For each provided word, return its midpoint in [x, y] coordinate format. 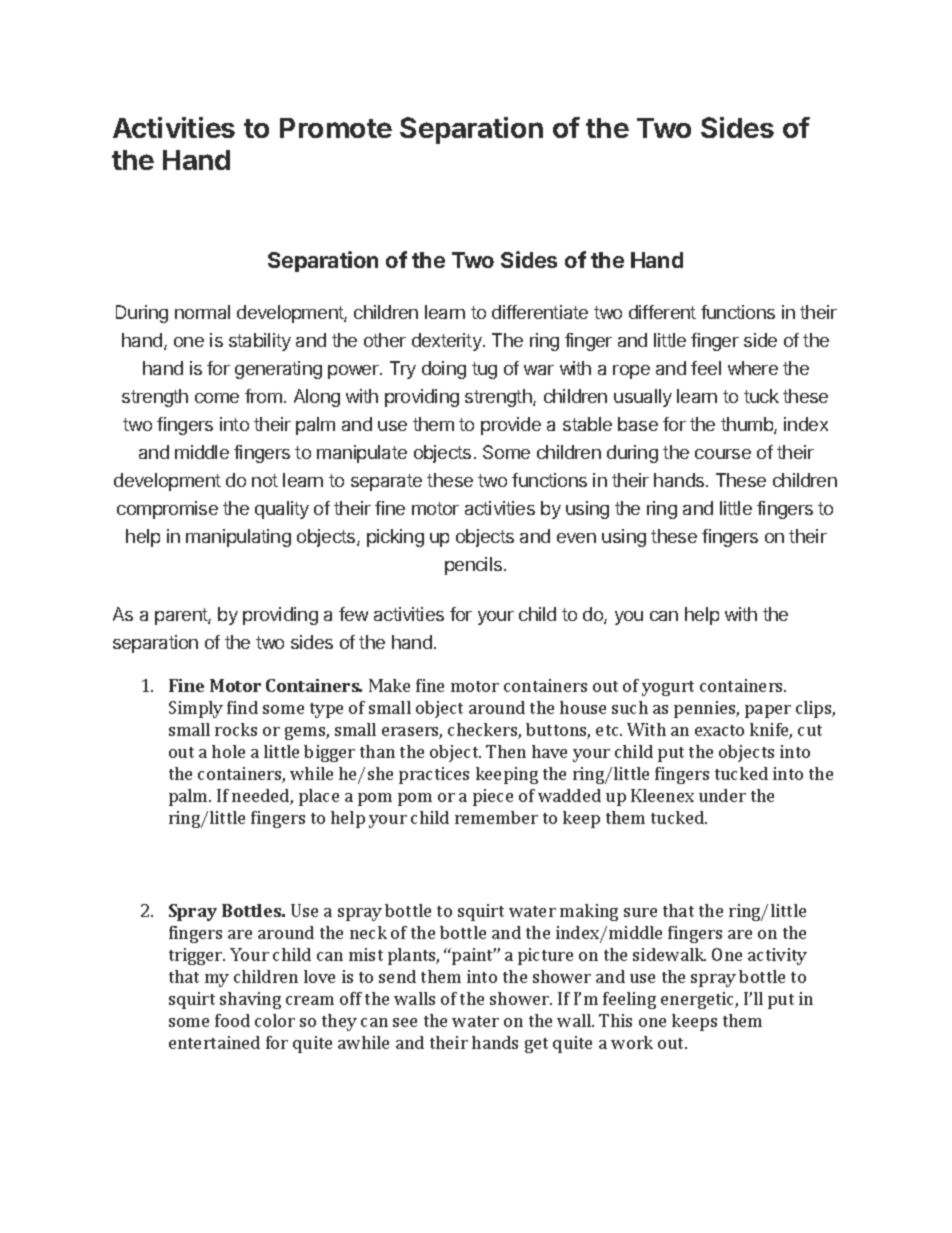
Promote [336, 128]
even [576, 538]
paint [473, 956]
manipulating [238, 538]
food [232, 1020]
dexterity [448, 342]
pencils [473, 566]
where [753, 368]
